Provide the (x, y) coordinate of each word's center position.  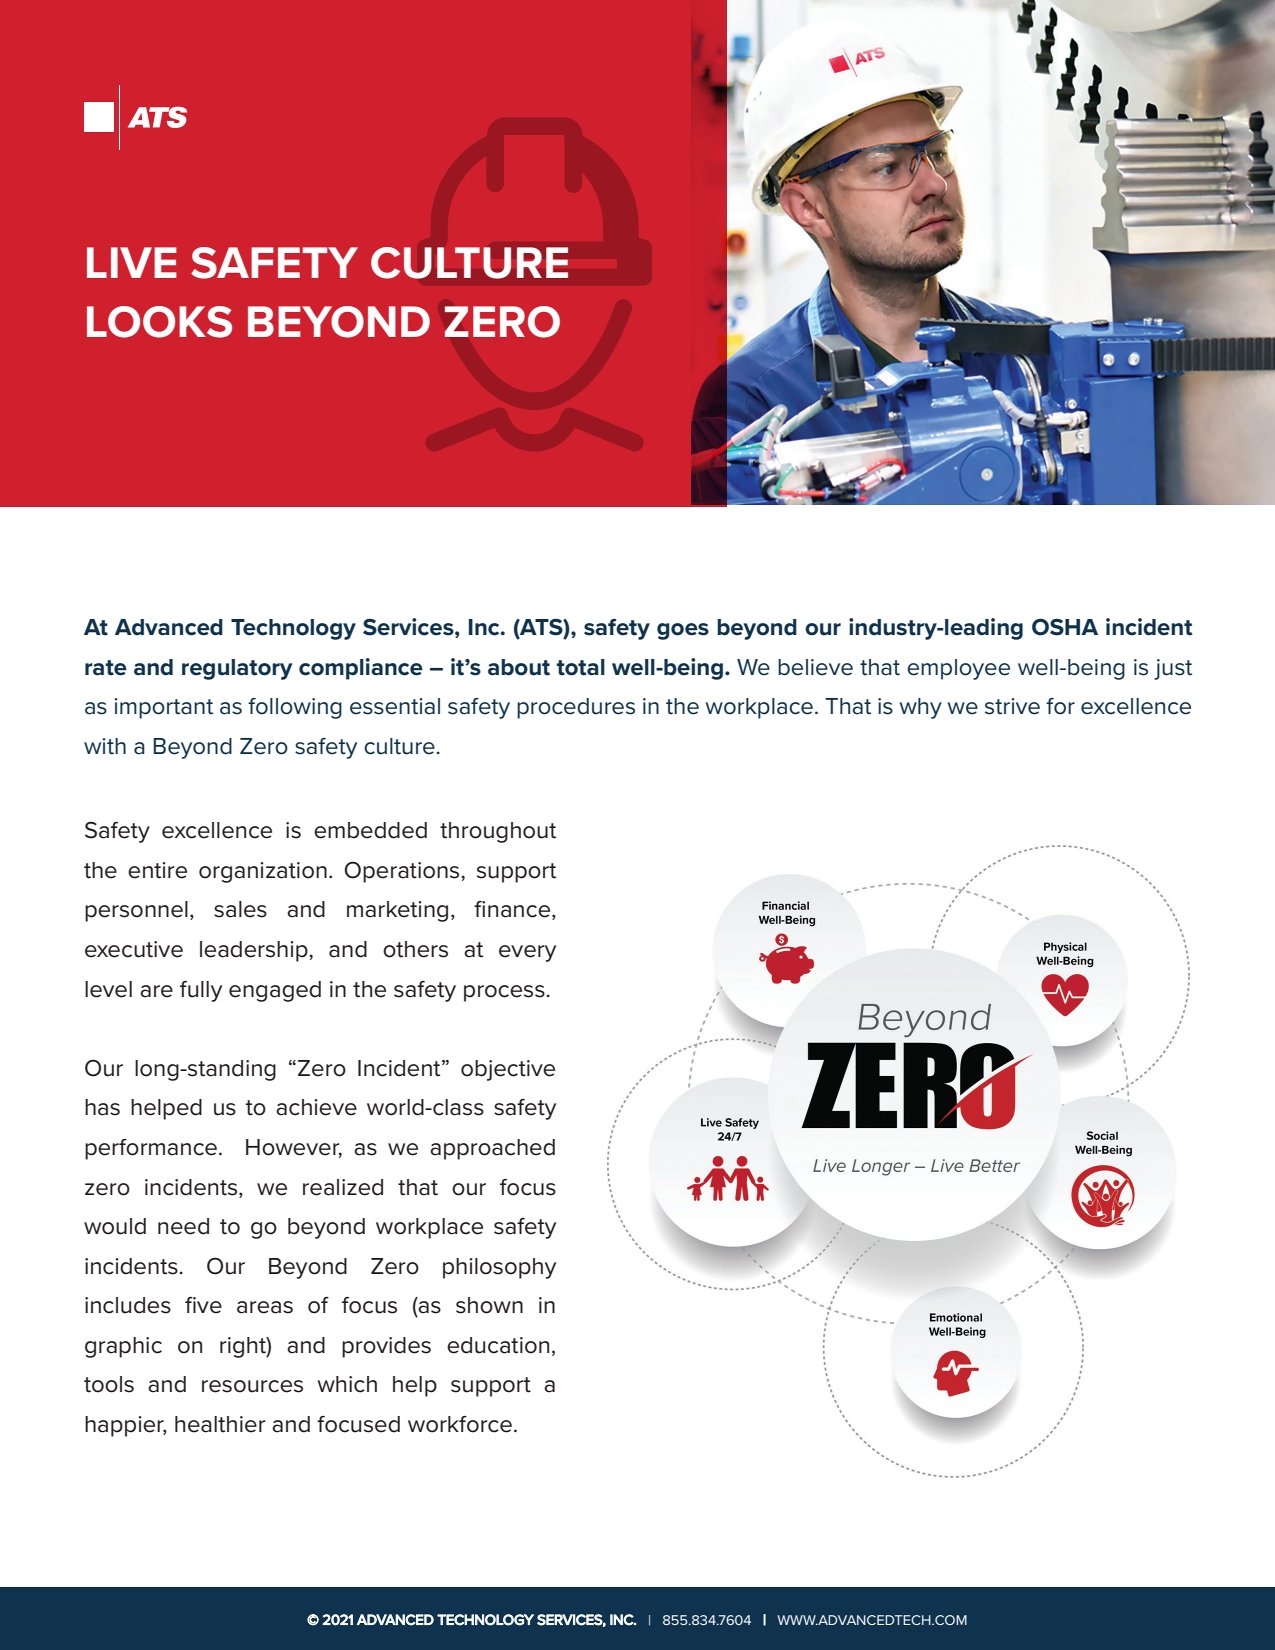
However (294, 1148)
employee (958, 669)
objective (508, 1070)
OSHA (1065, 627)
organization (263, 872)
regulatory (237, 669)
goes (683, 631)
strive (1012, 706)
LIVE (132, 262)
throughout (498, 832)
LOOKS (159, 322)
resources (252, 1386)
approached (492, 1149)
